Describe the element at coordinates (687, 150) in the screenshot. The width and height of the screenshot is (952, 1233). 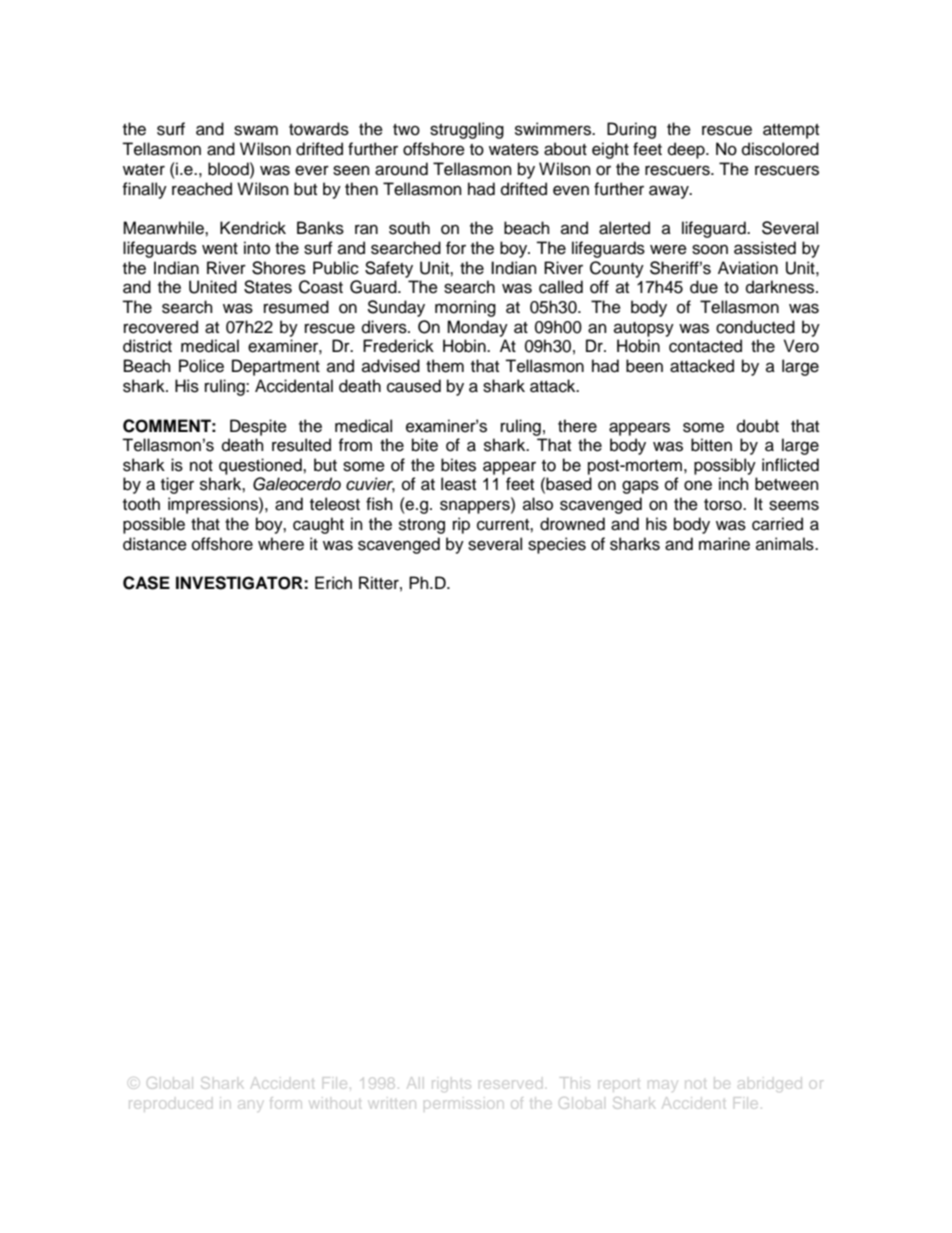
I see `deep` at that location.
